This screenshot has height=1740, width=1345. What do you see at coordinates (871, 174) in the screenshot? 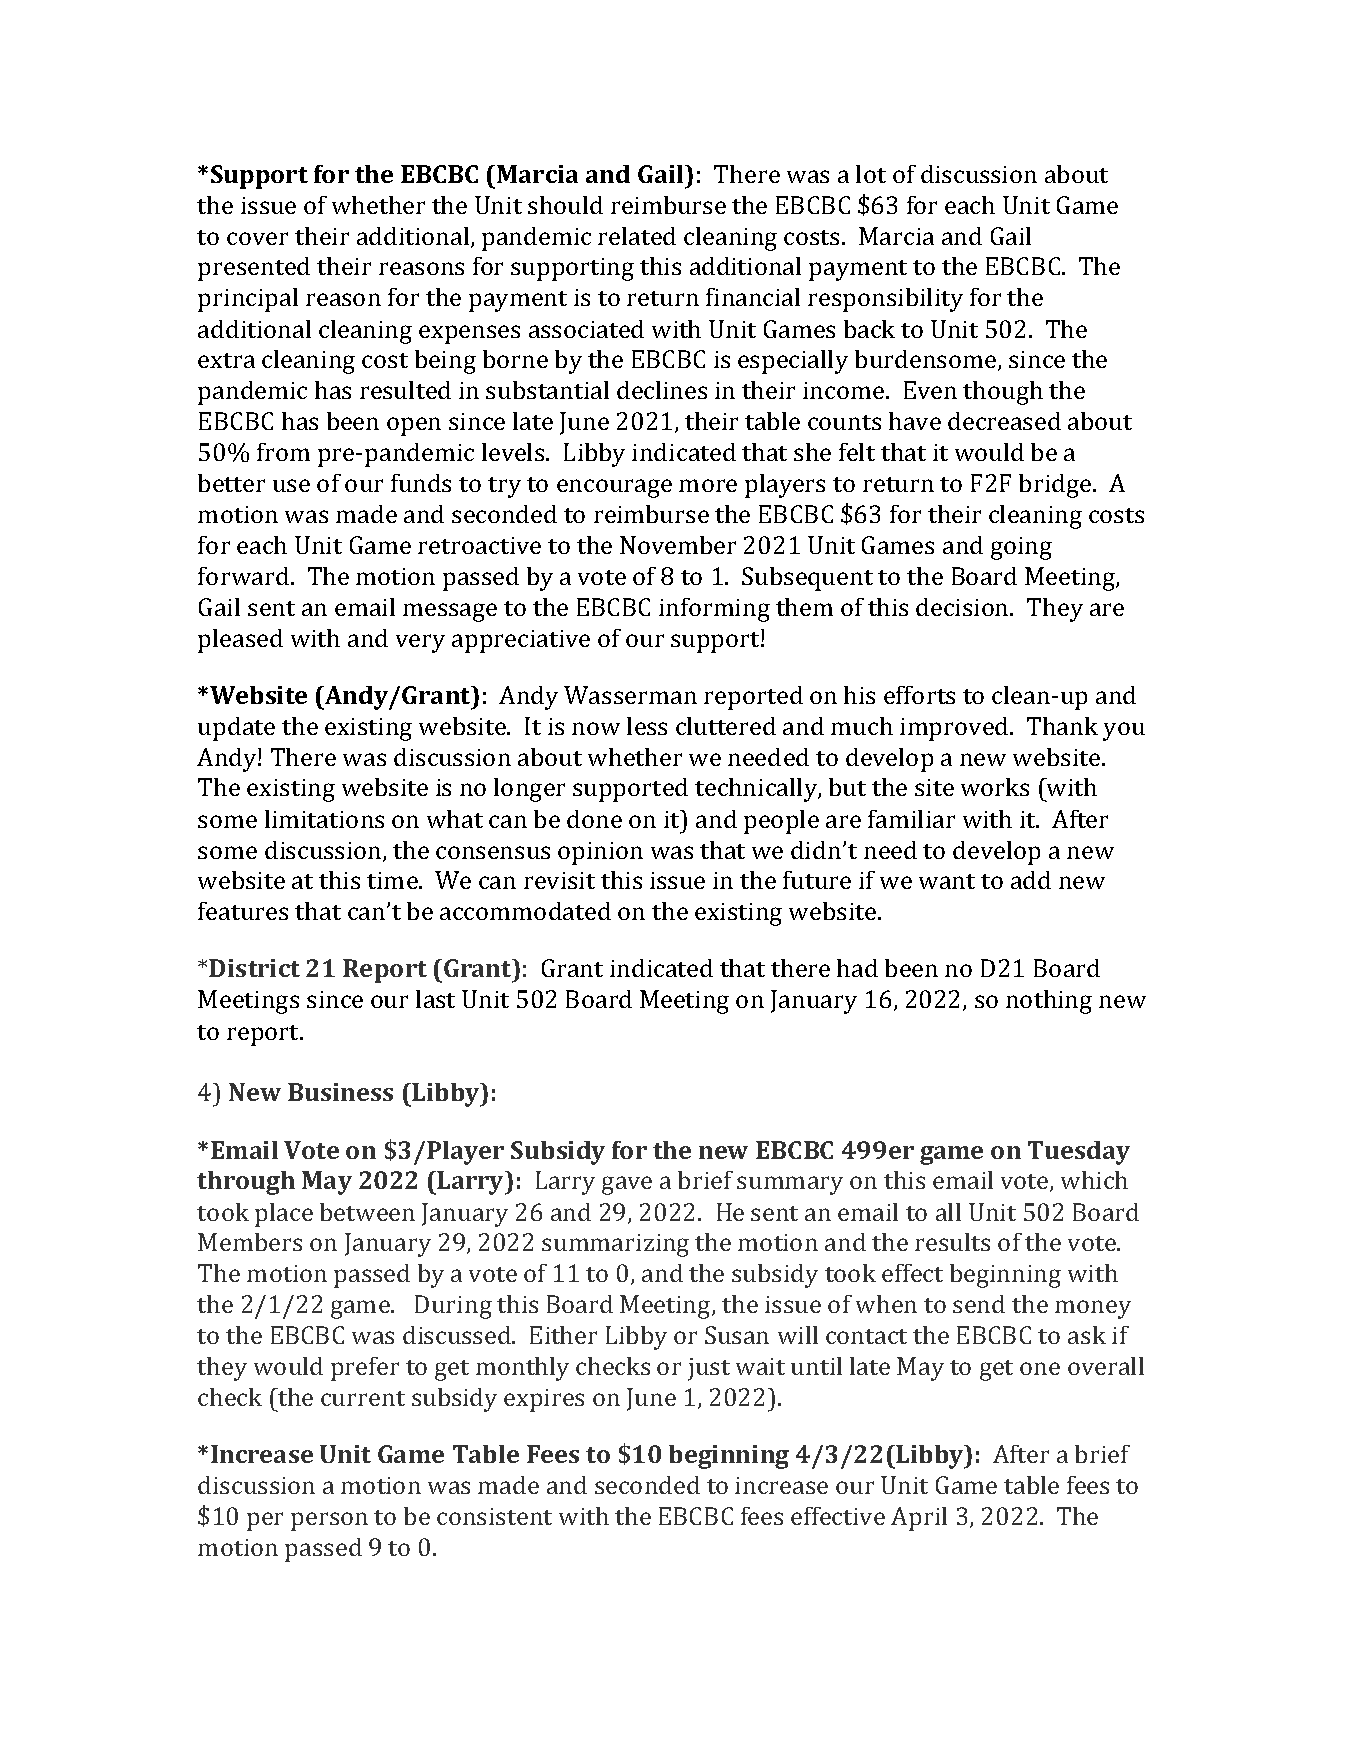
I see `lot` at bounding box center [871, 174].
